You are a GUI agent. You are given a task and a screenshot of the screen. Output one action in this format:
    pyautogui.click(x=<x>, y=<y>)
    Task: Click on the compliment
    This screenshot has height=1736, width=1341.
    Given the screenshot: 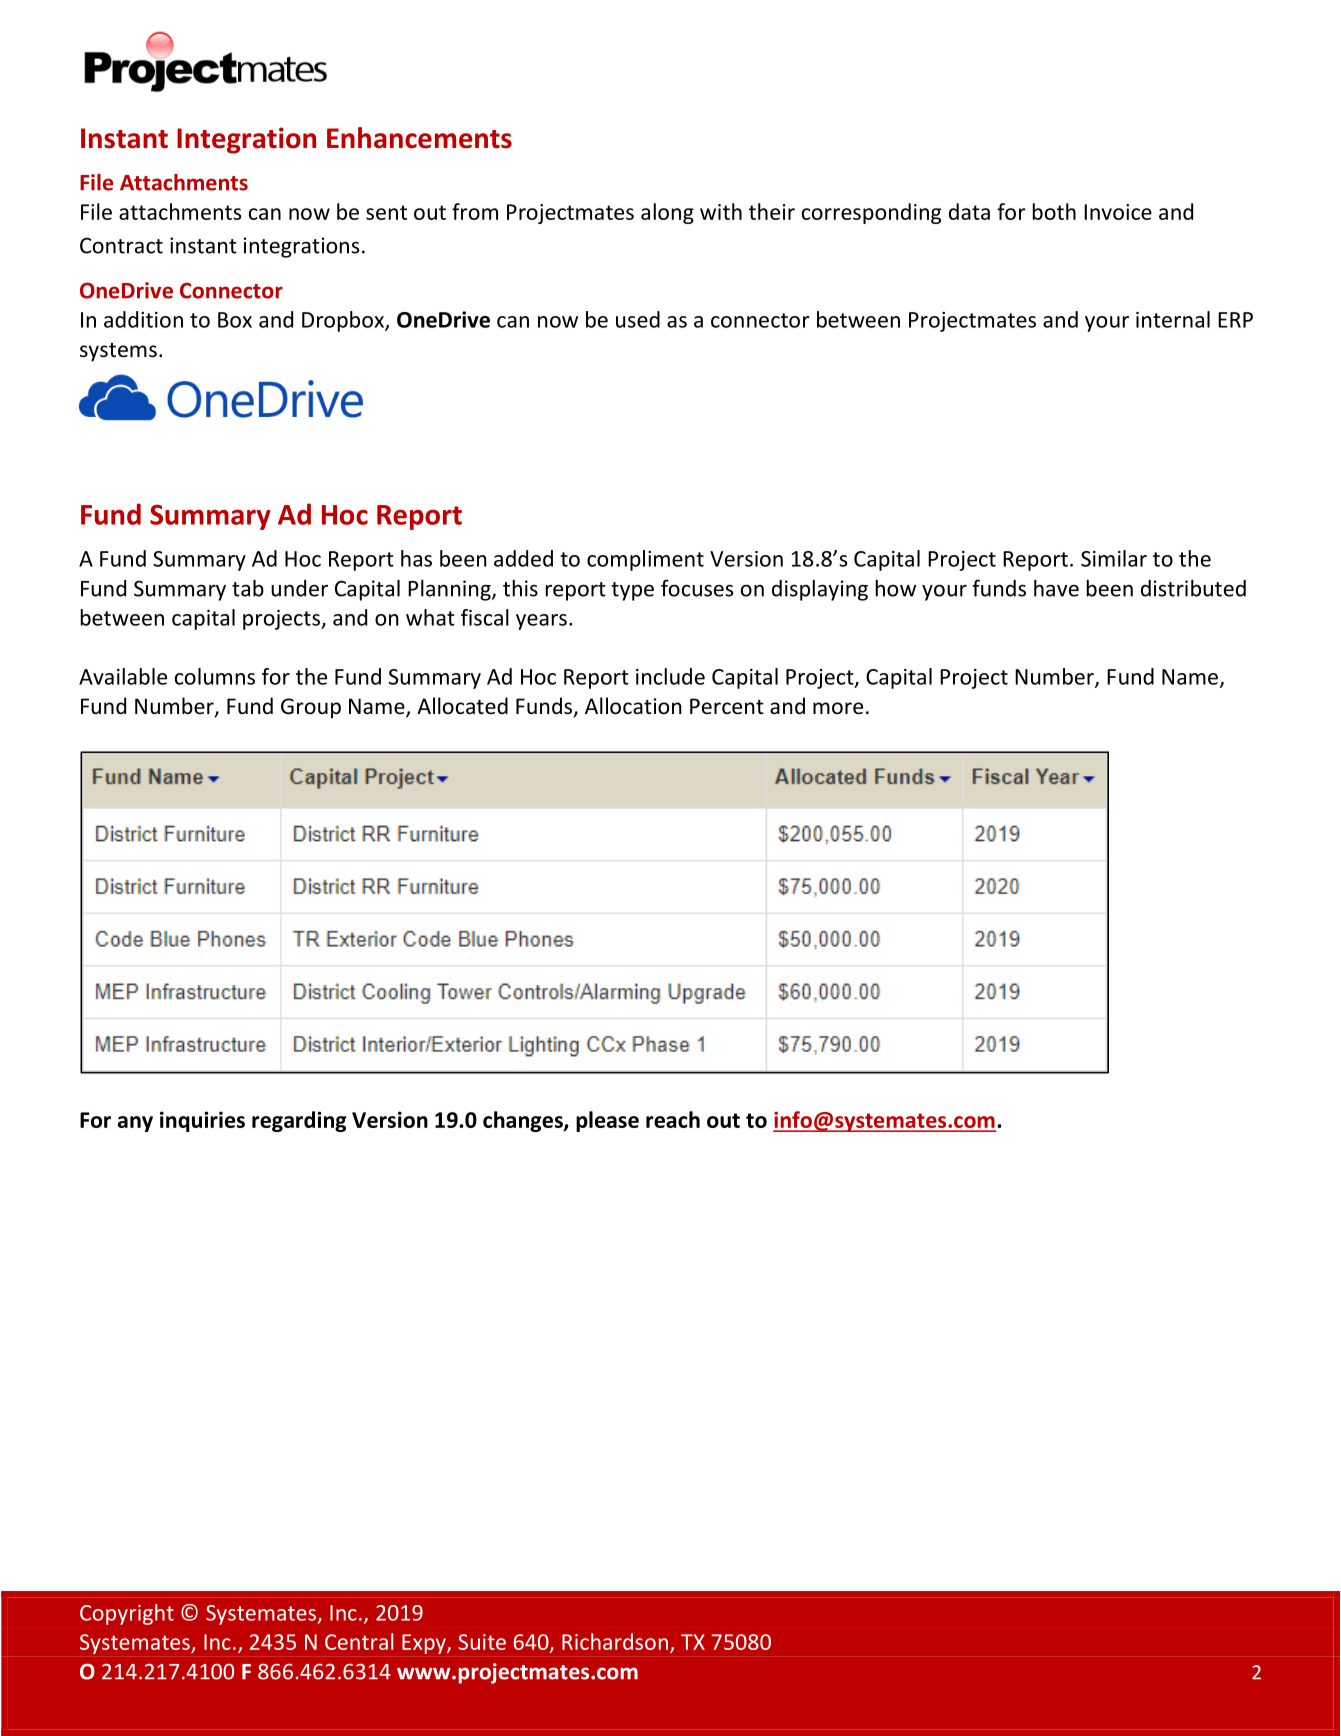 What is the action you would take?
    pyautogui.click(x=645, y=560)
